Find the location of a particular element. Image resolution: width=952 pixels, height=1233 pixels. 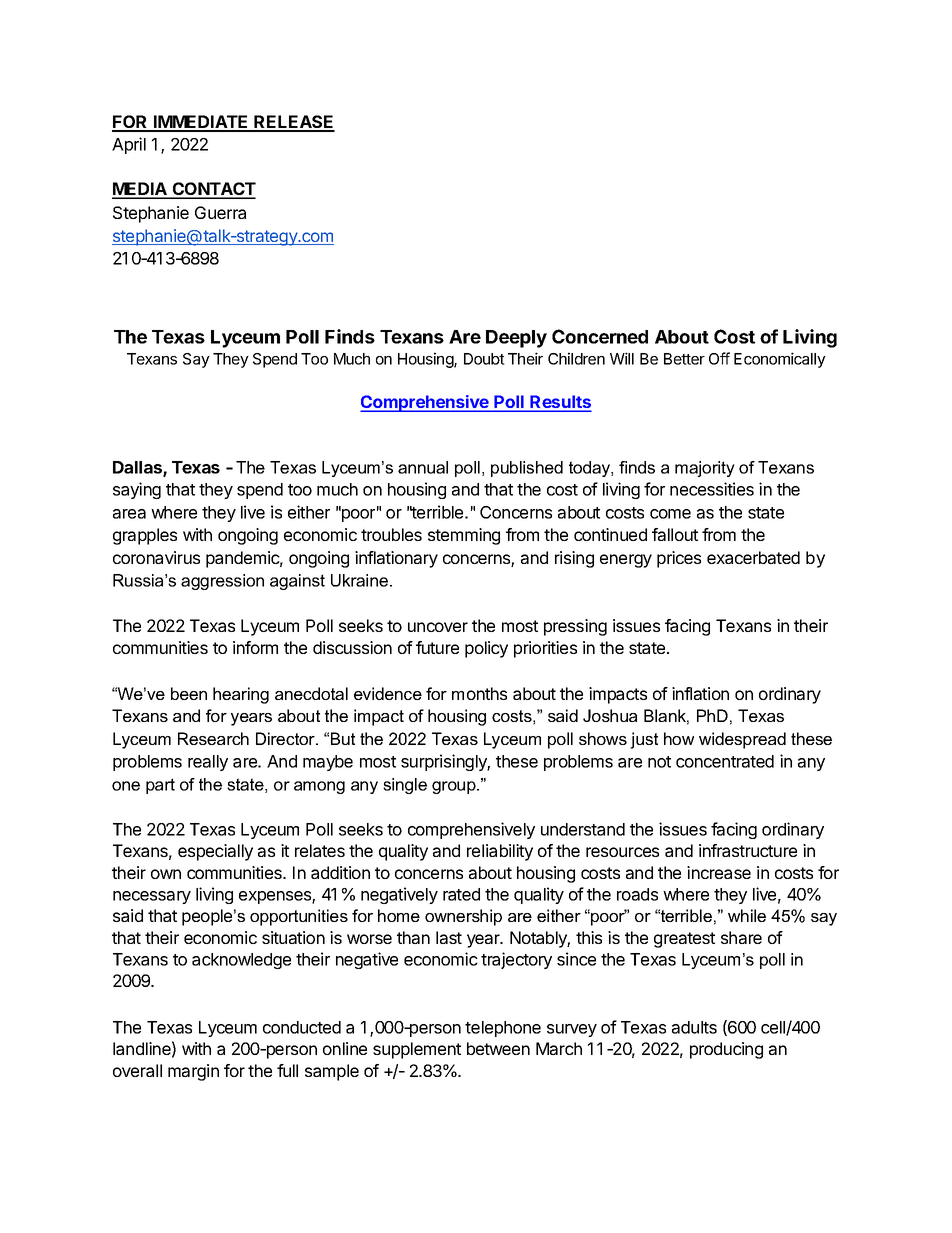

RELEASE is located at coordinates (294, 123).
